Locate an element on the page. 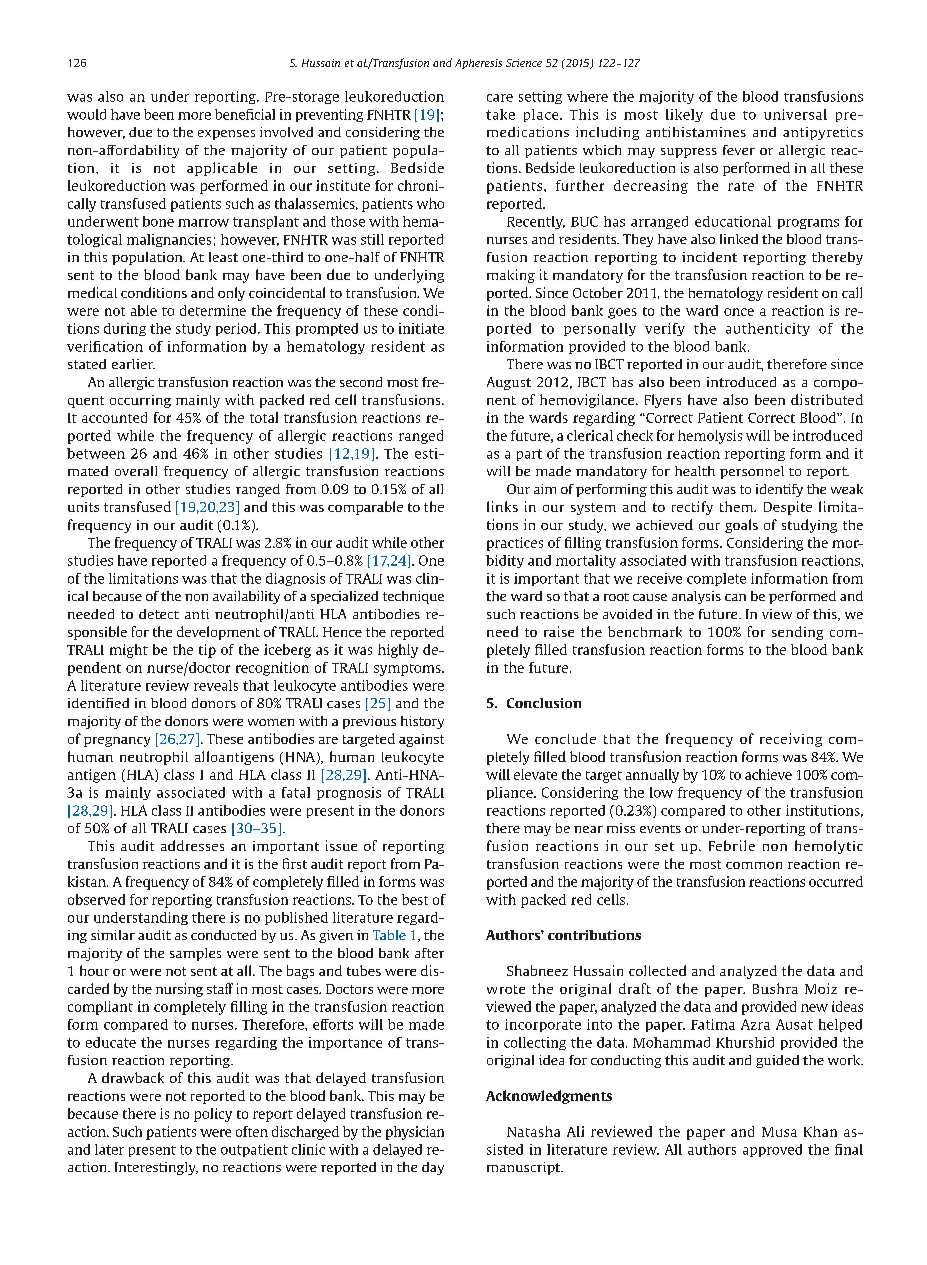 The width and height of the page is (927, 1265). receiving is located at coordinates (791, 740).
